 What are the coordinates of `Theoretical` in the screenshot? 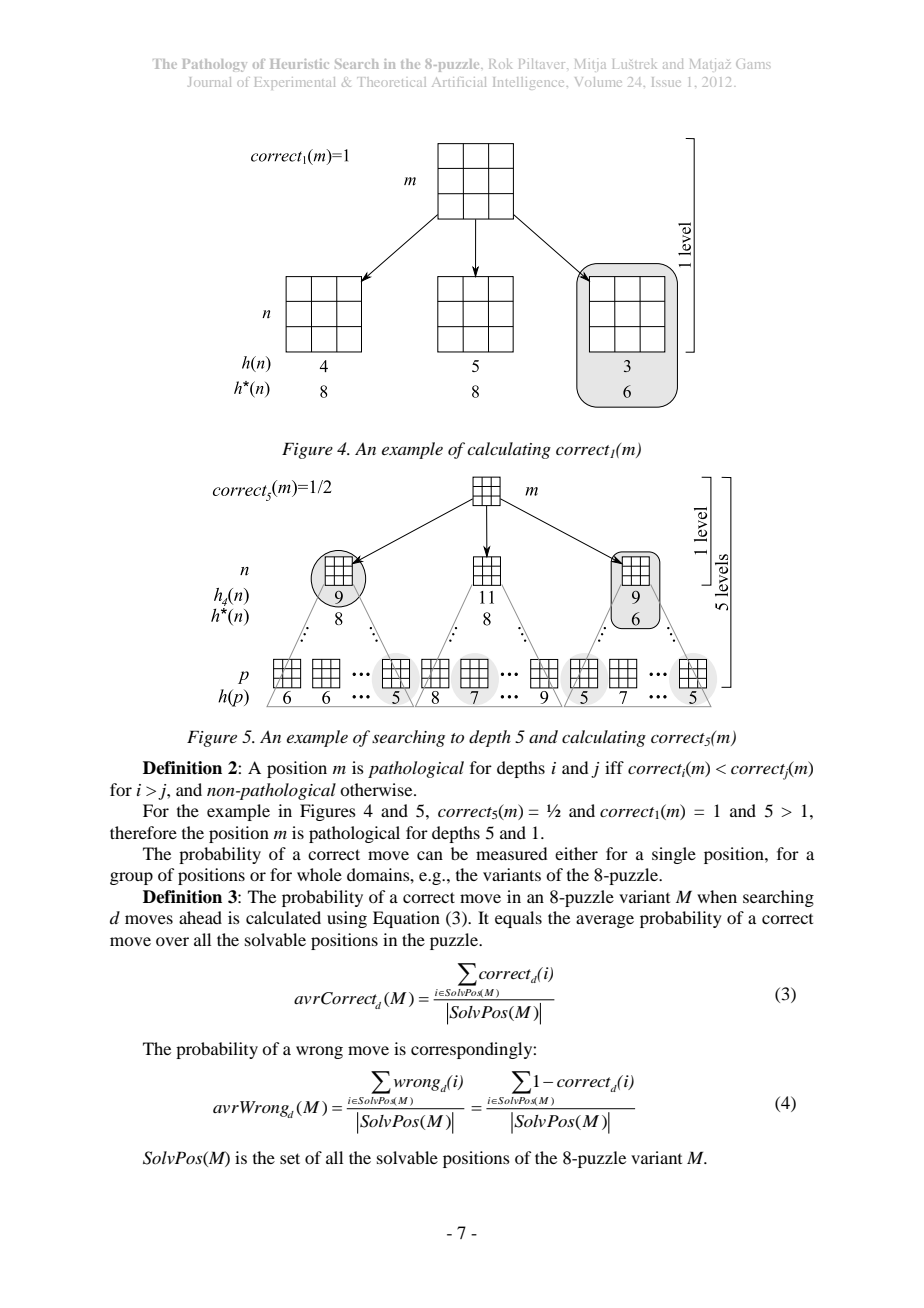 It's located at (391, 82).
